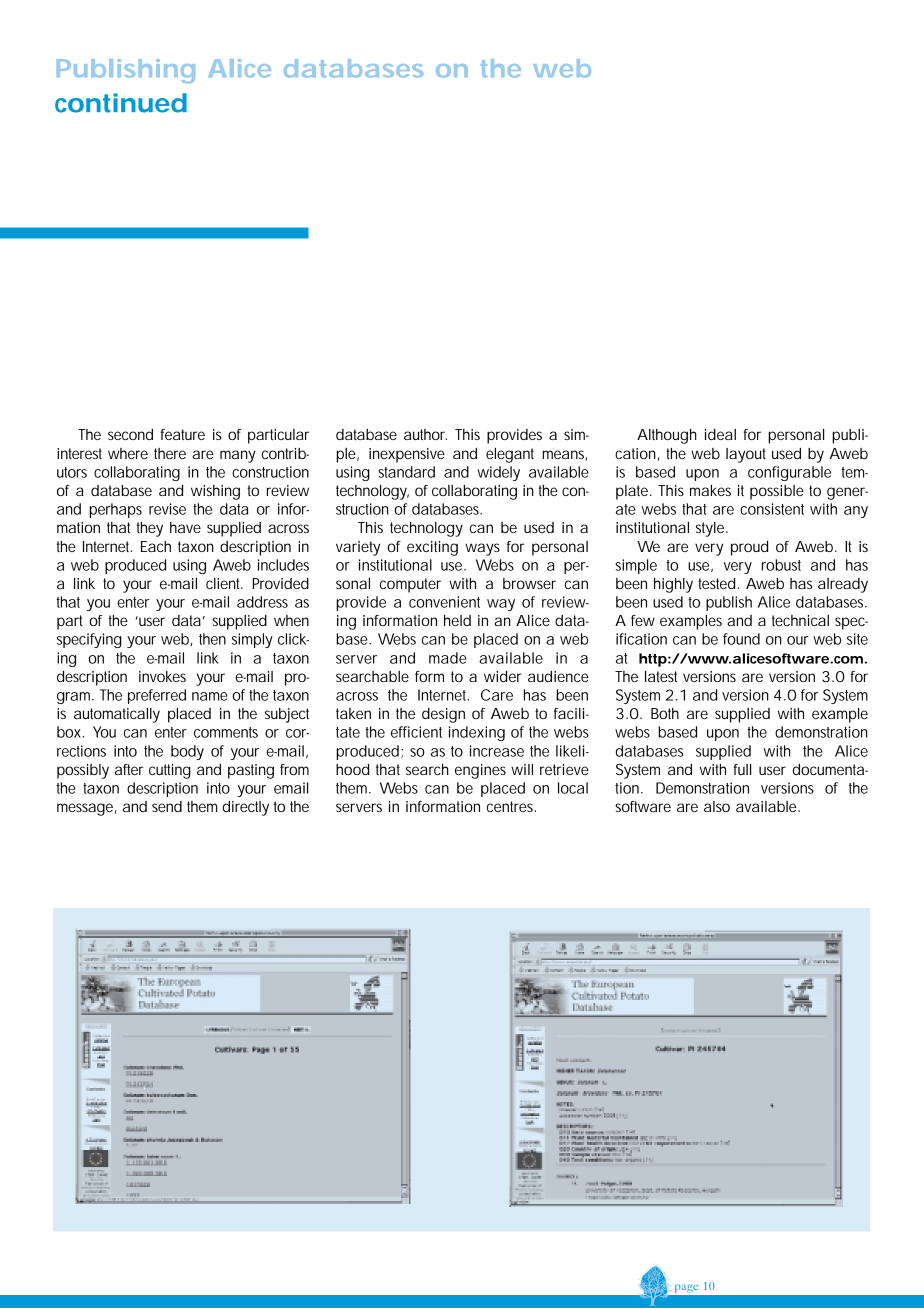  I want to click on feature, so click(182, 434).
